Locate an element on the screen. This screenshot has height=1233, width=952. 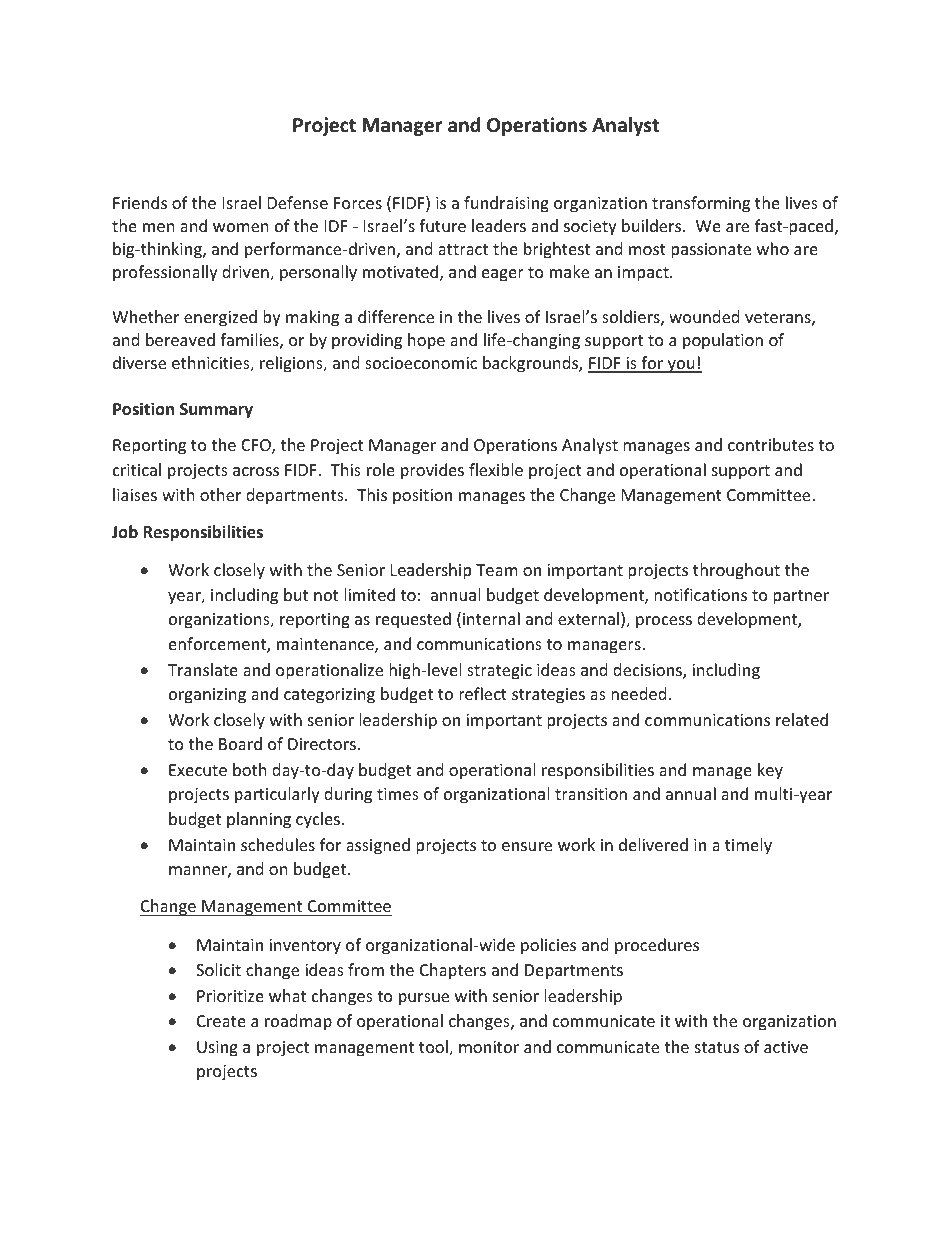
internal is located at coordinates (491, 618).
